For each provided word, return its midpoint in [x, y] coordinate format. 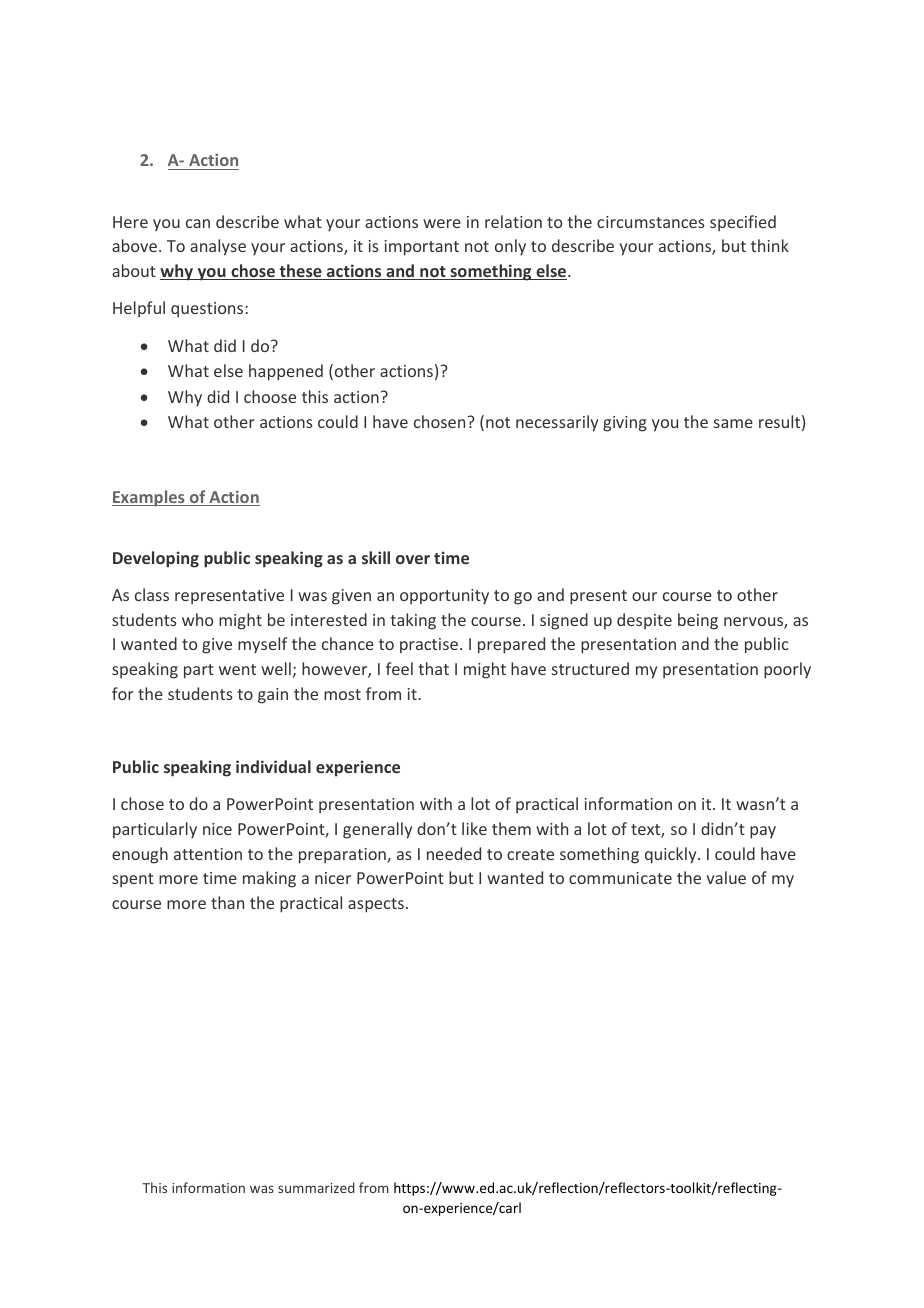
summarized [316, 1187]
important [422, 248]
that [433, 668]
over [413, 559]
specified [743, 223]
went [237, 669]
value [726, 877]
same [733, 423]
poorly [787, 670]
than [227, 902]
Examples [149, 498]
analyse [218, 247]
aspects [376, 905]
